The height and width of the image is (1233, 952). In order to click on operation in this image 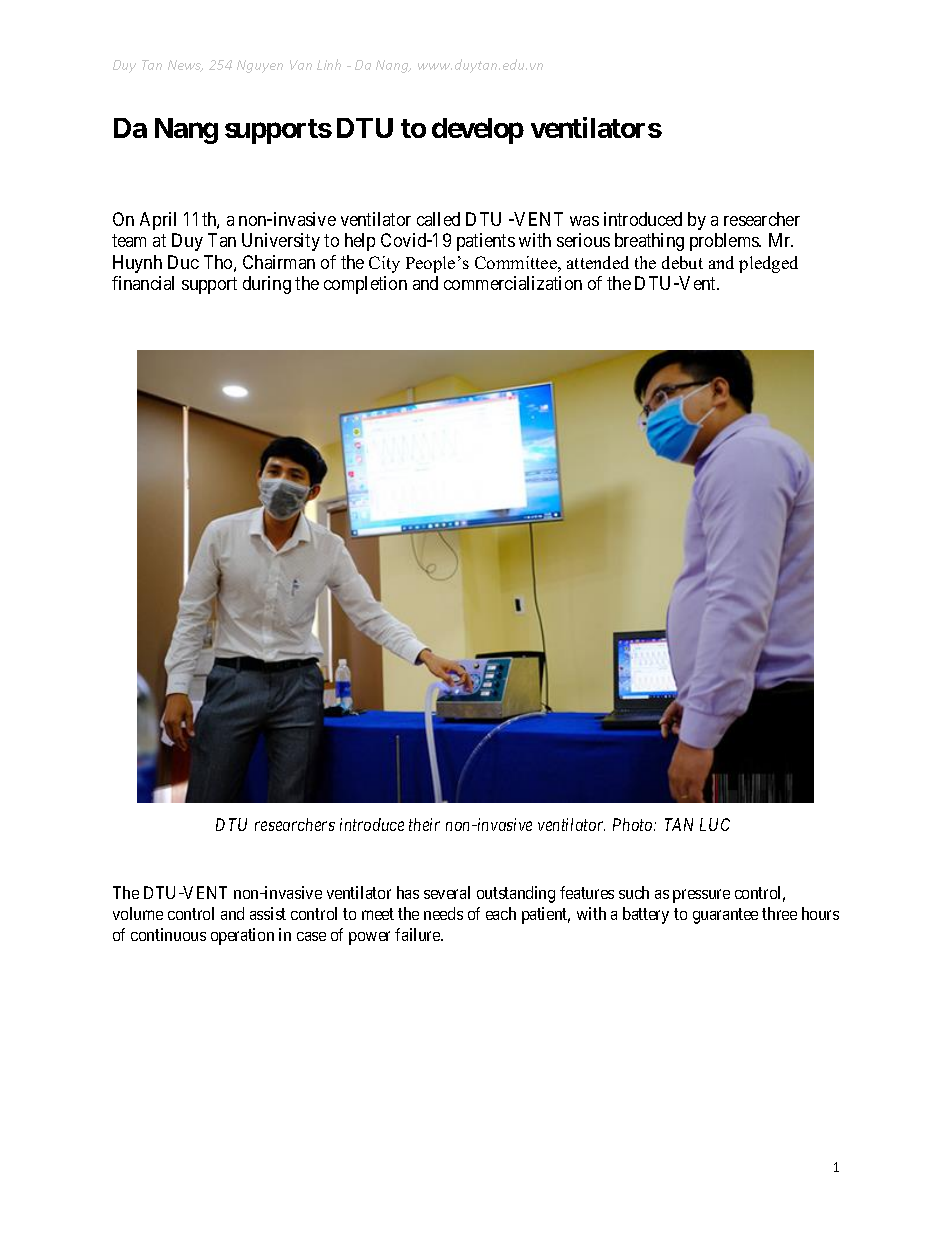, I will do `click(242, 936)`.
